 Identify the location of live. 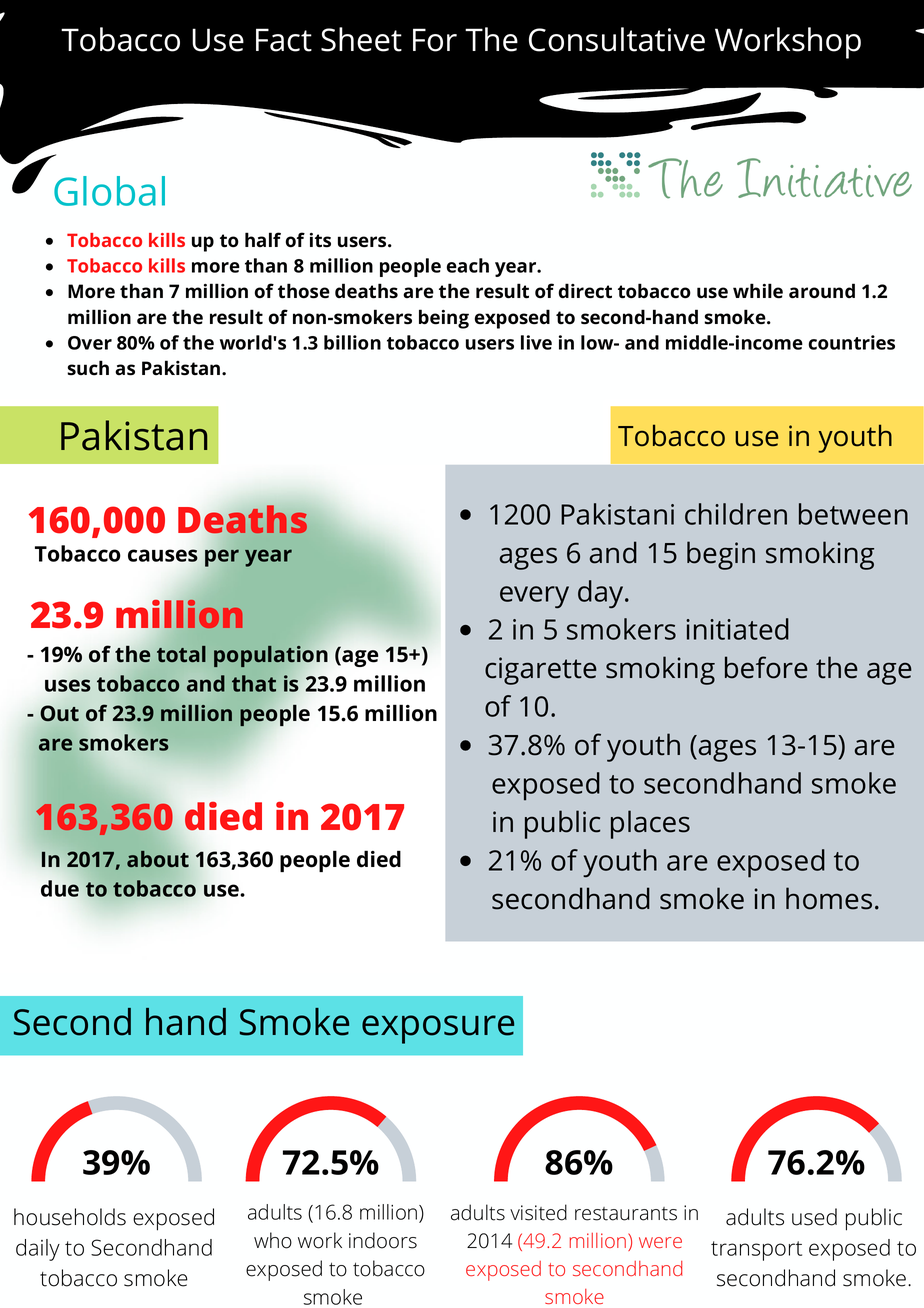
(536, 342).
